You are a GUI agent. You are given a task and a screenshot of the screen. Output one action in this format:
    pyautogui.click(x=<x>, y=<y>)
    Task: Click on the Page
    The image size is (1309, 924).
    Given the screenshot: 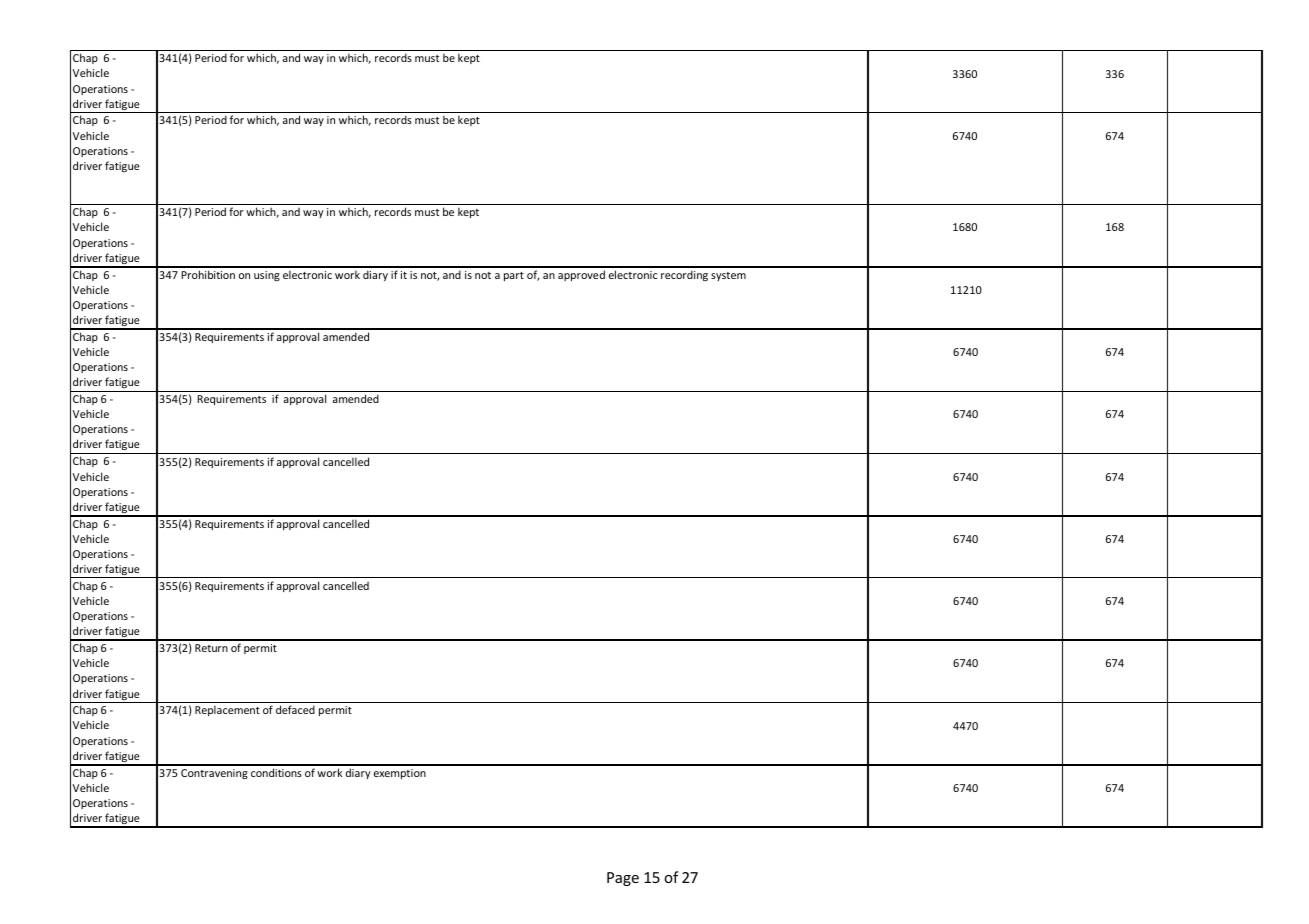 What is the action you would take?
    pyautogui.click(x=623, y=879)
